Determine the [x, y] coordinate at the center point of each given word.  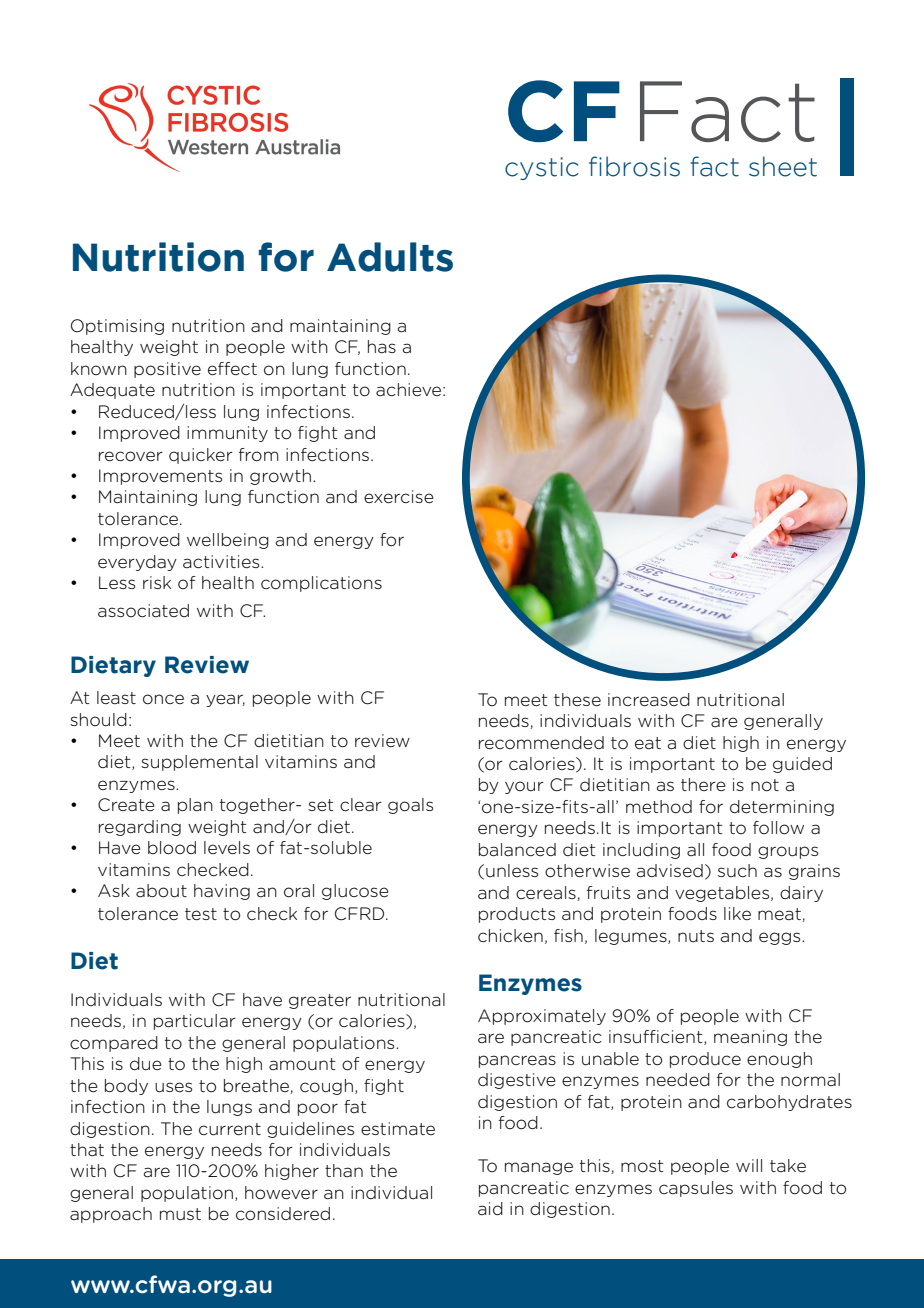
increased [649, 700]
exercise [399, 497]
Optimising [117, 327]
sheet [783, 166]
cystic [542, 168]
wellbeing [228, 541]
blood [172, 848]
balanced [517, 850]
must [180, 1214]
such [737, 870]
